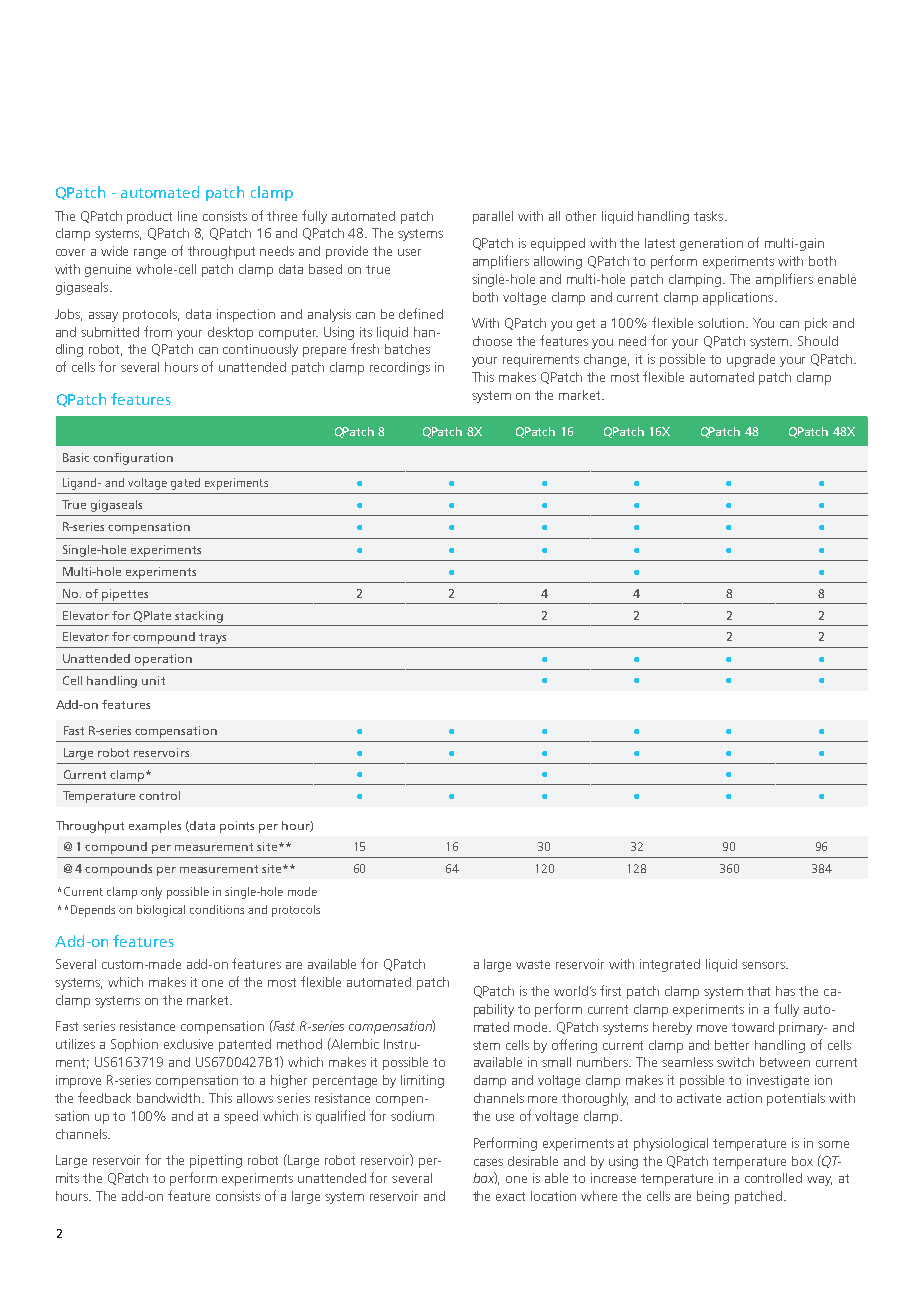 The image size is (924, 1308). I want to click on range, so click(150, 254).
